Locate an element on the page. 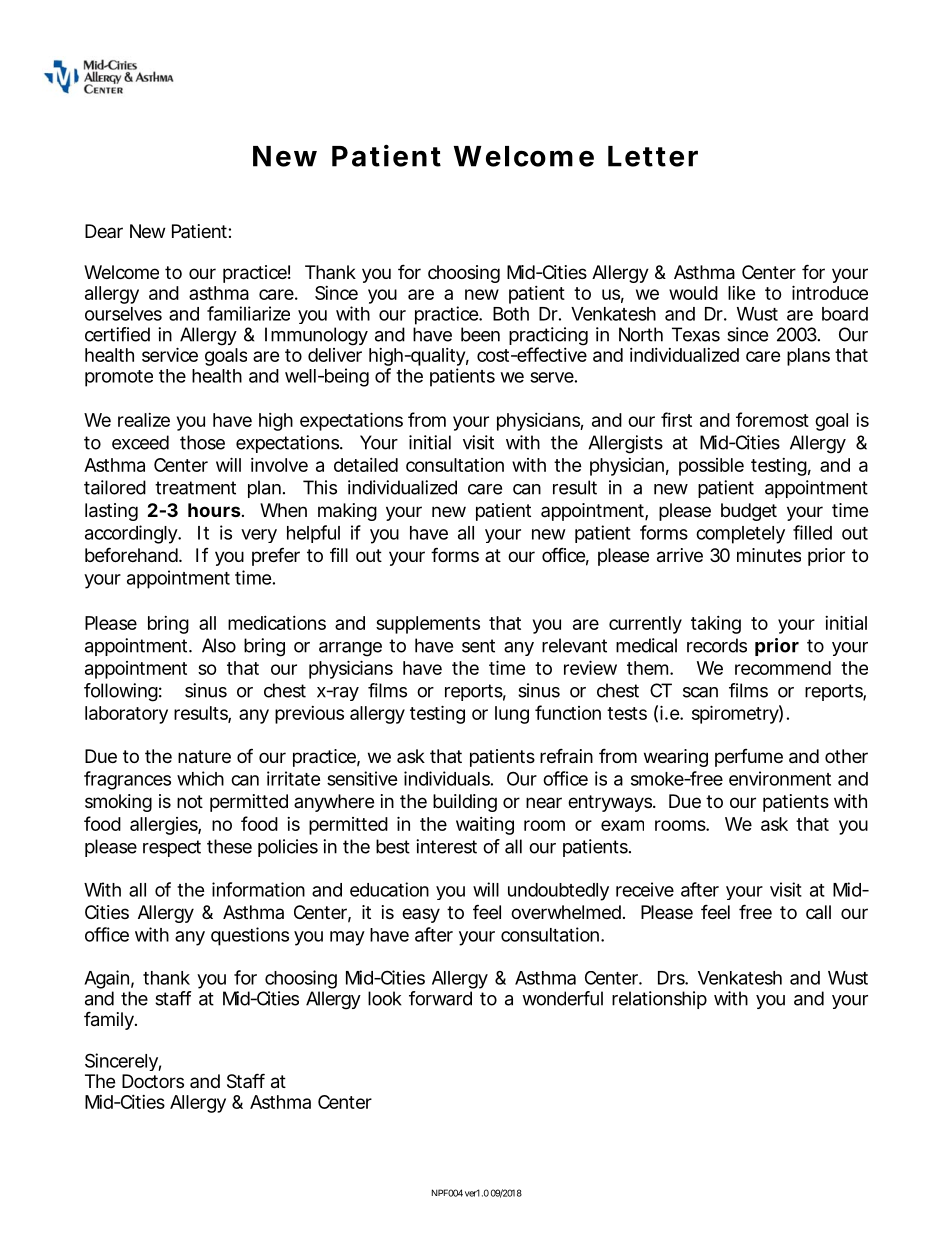 The height and width of the image is (1233, 952). Dear is located at coordinates (104, 231).
